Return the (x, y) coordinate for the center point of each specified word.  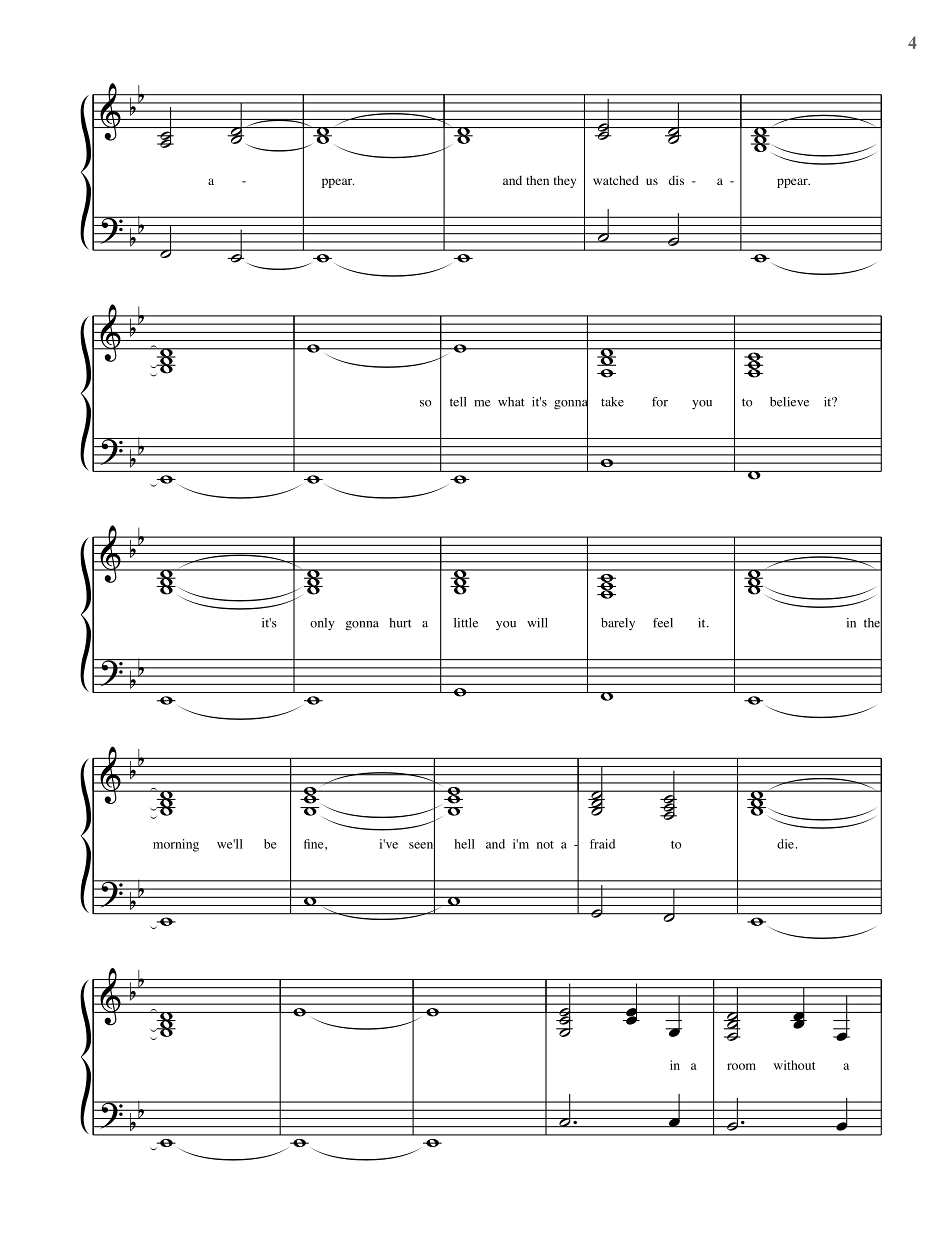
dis (676, 180)
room (741, 1066)
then (537, 180)
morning (176, 845)
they (565, 181)
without (794, 1065)
